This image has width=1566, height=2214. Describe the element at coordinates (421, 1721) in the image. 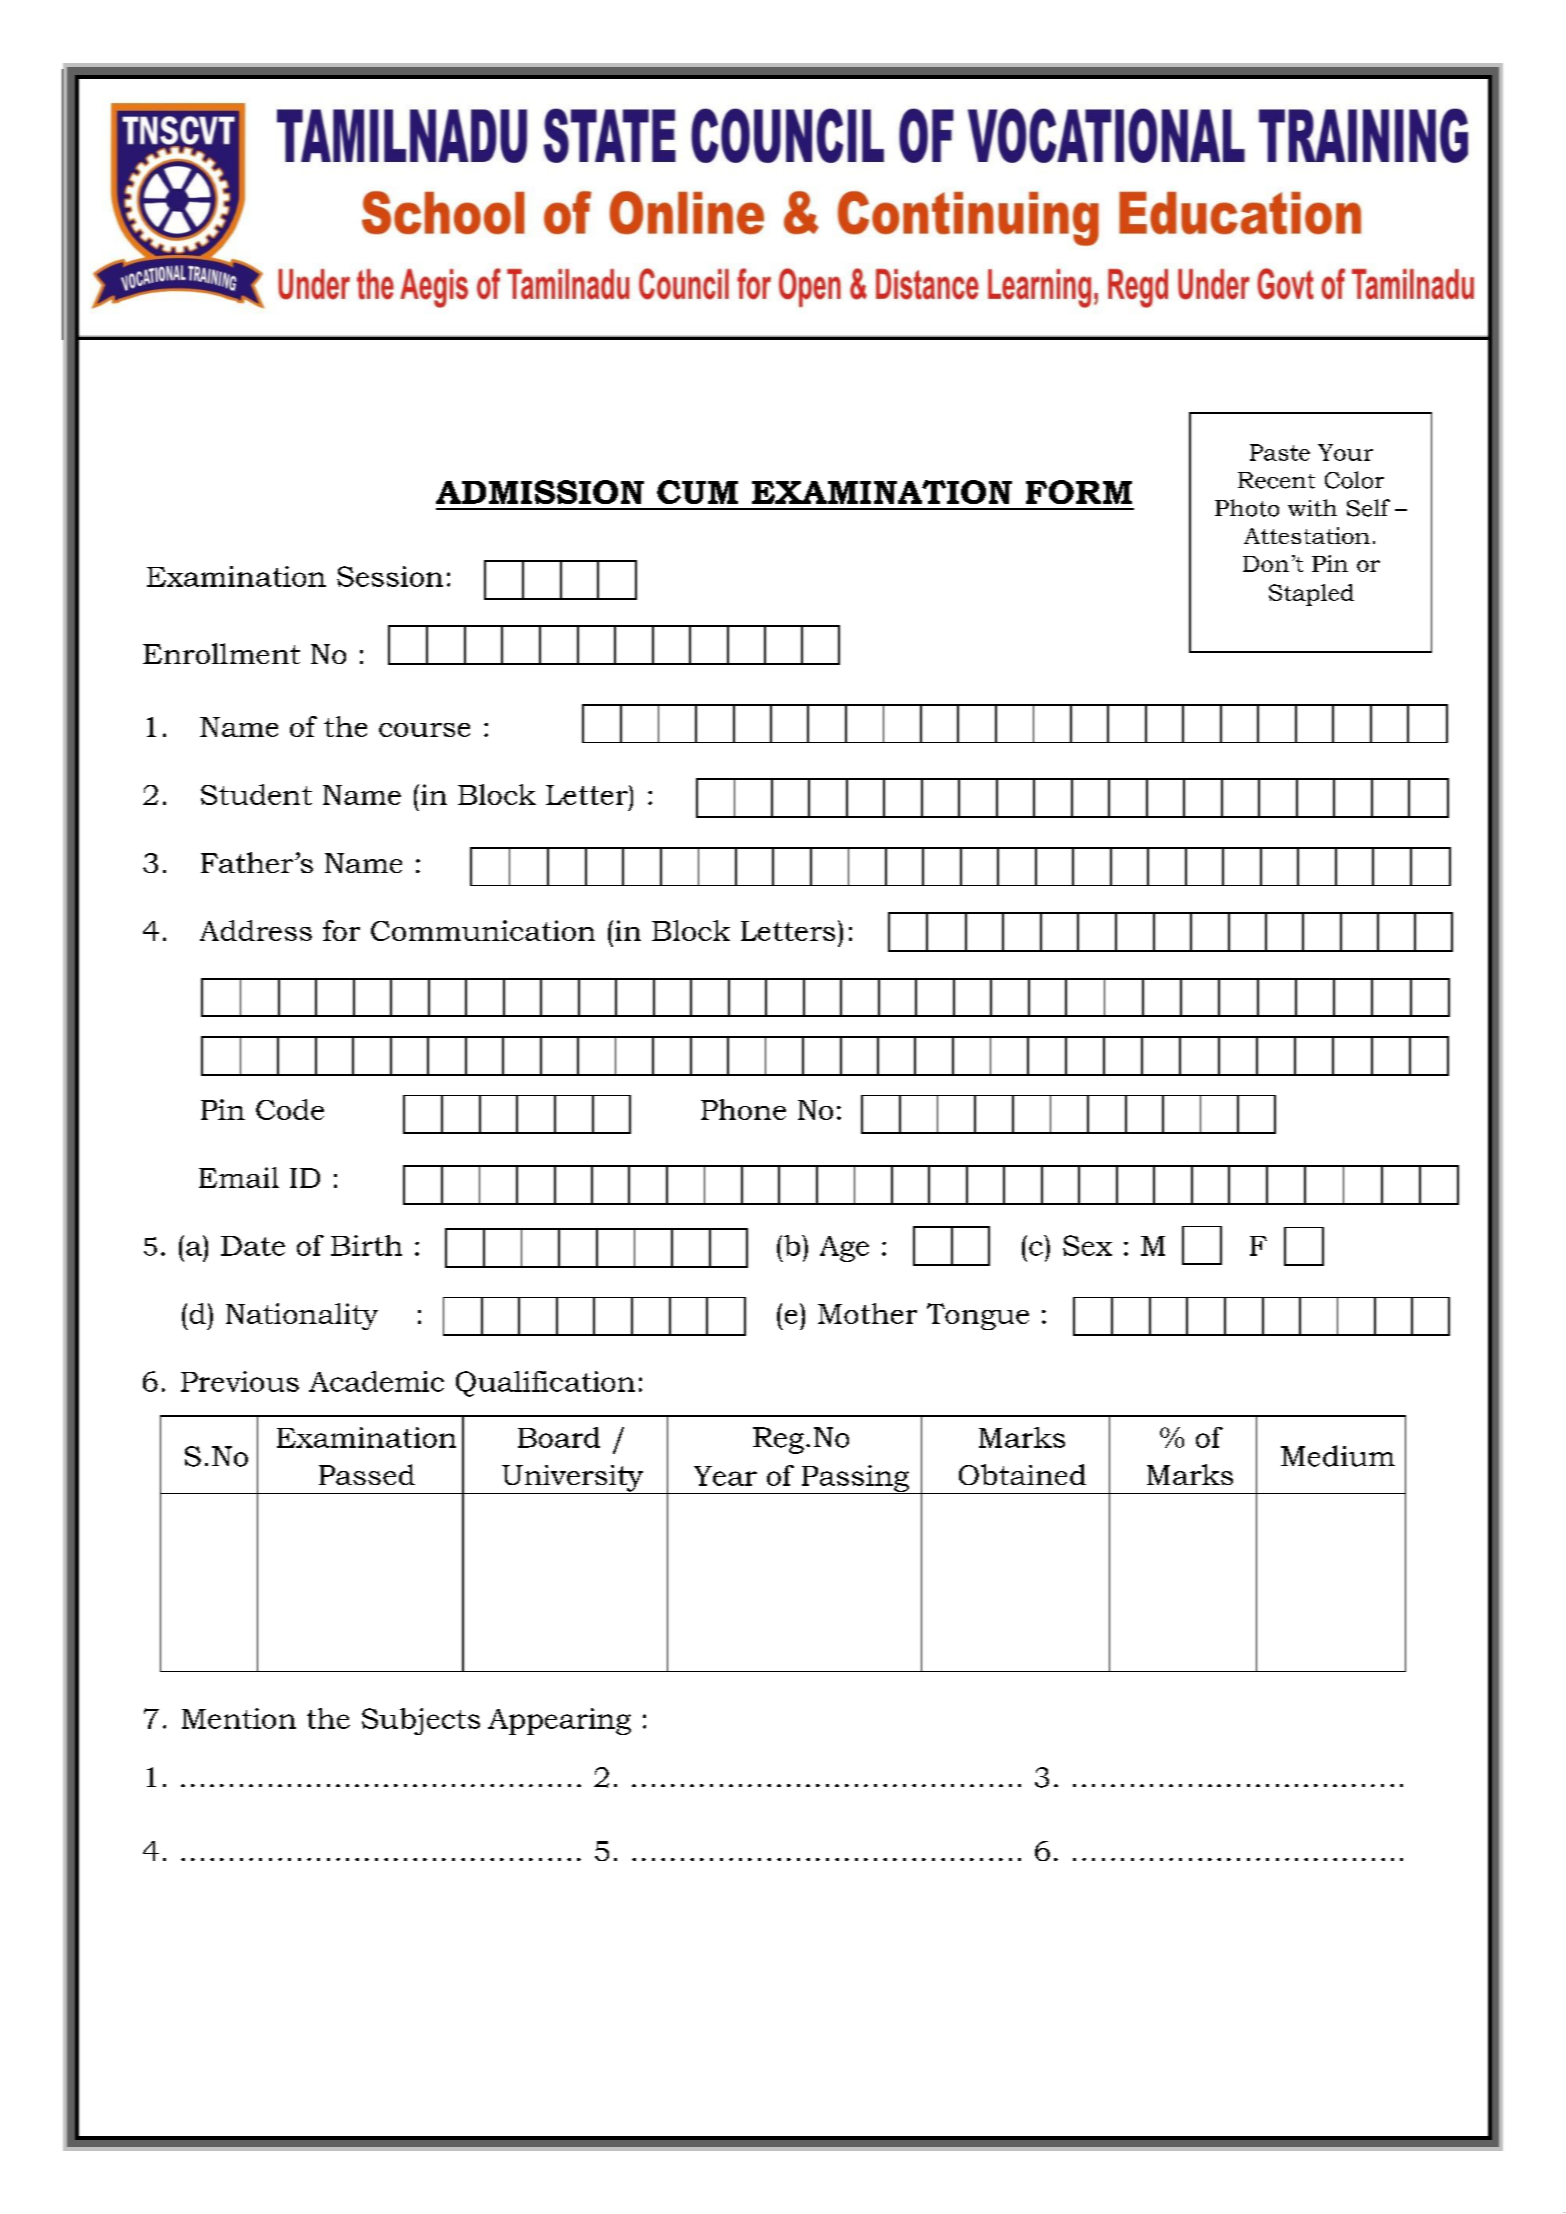

I see `Subjects` at that location.
